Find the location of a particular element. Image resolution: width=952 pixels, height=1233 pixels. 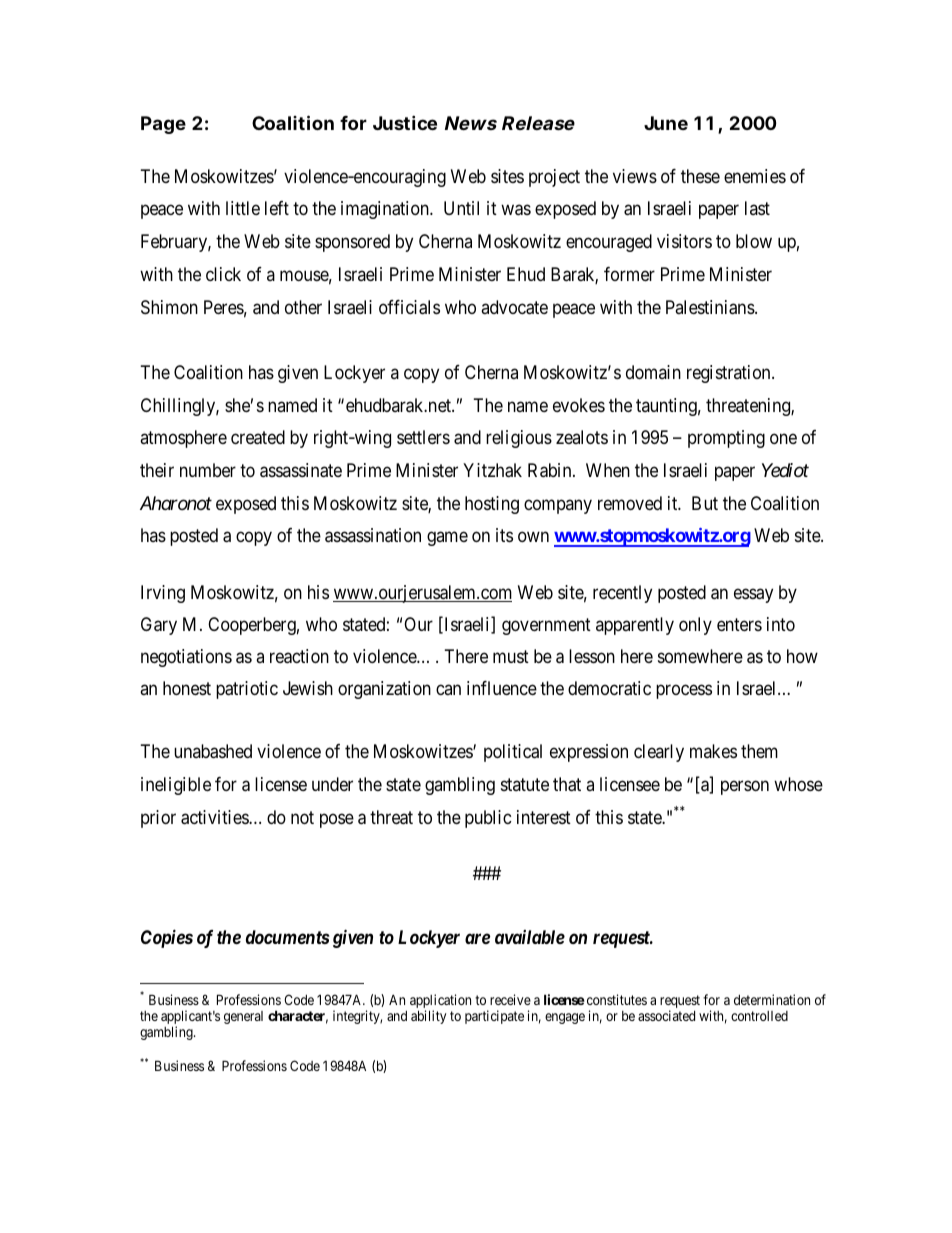

general is located at coordinates (243, 1017).
